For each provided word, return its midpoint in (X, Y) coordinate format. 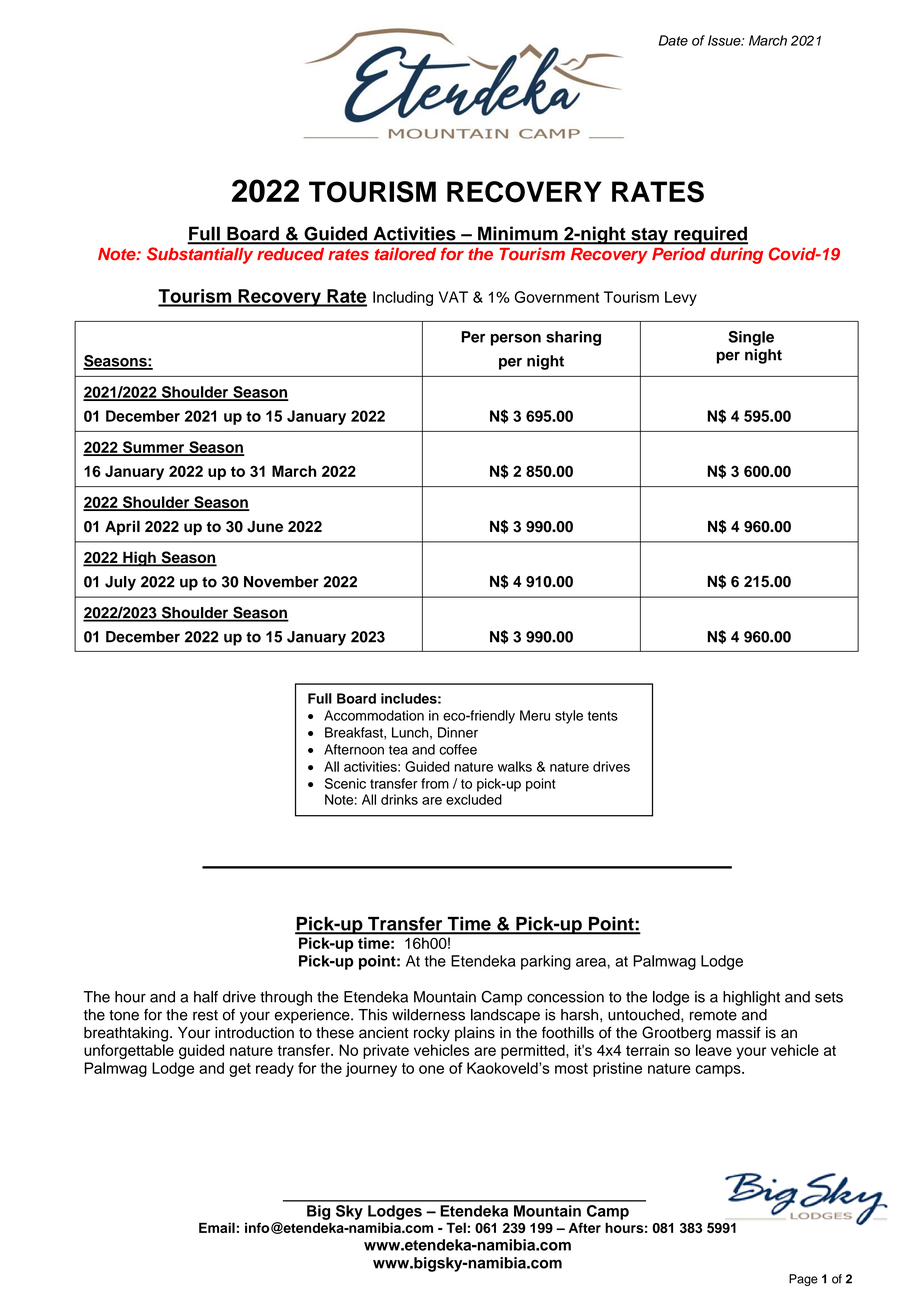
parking (546, 962)
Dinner (458, 732)
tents (603, 716)
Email (217, 1227)
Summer (153, 448)
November (281, 582)
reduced (290, 254)
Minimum (518, 234)
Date (673, 40)
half (206, 997)
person (516, 340)
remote (713, 1015)
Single (751, 338)
